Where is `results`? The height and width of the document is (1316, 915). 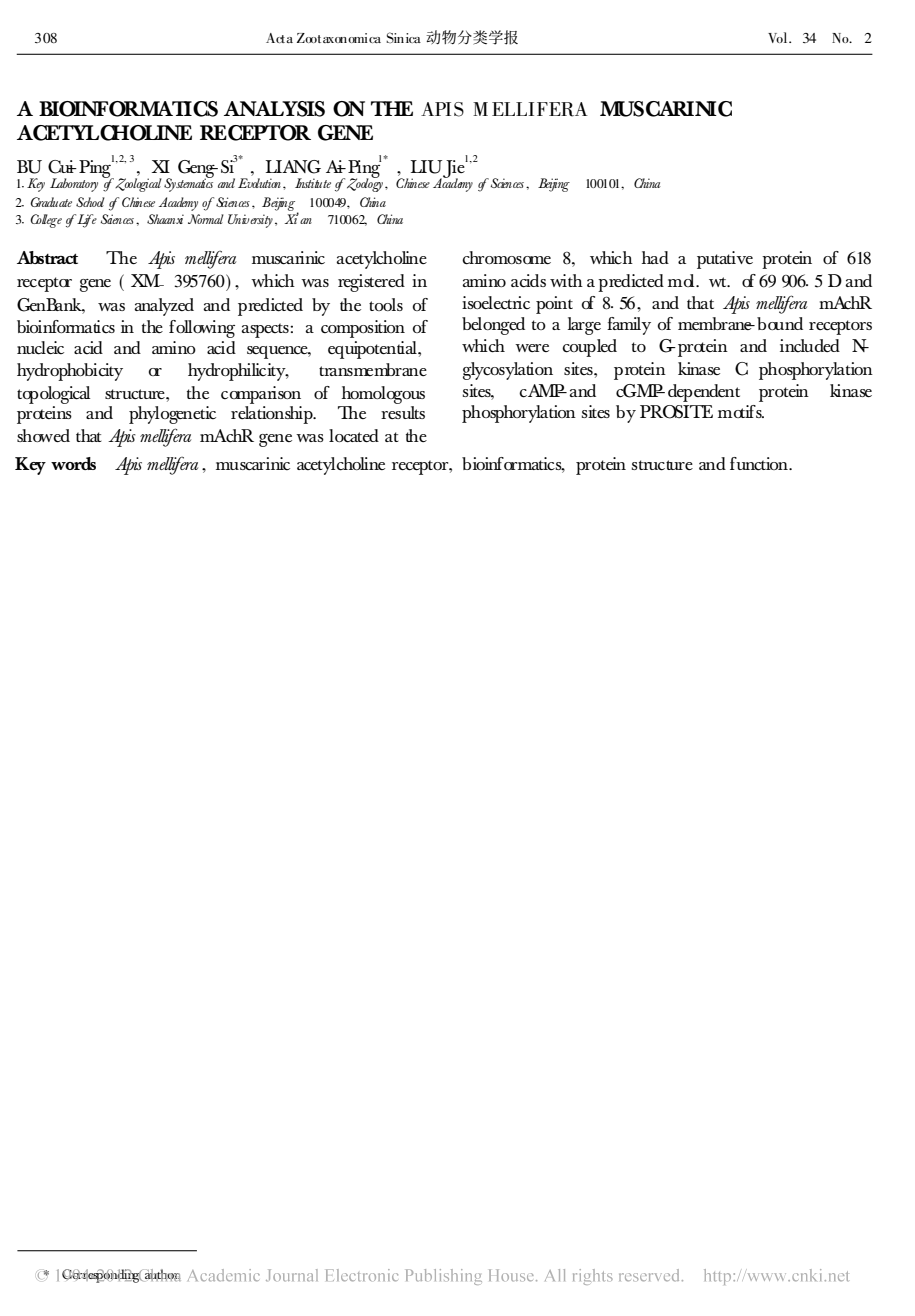
results is located at coordinates (403, 412).
